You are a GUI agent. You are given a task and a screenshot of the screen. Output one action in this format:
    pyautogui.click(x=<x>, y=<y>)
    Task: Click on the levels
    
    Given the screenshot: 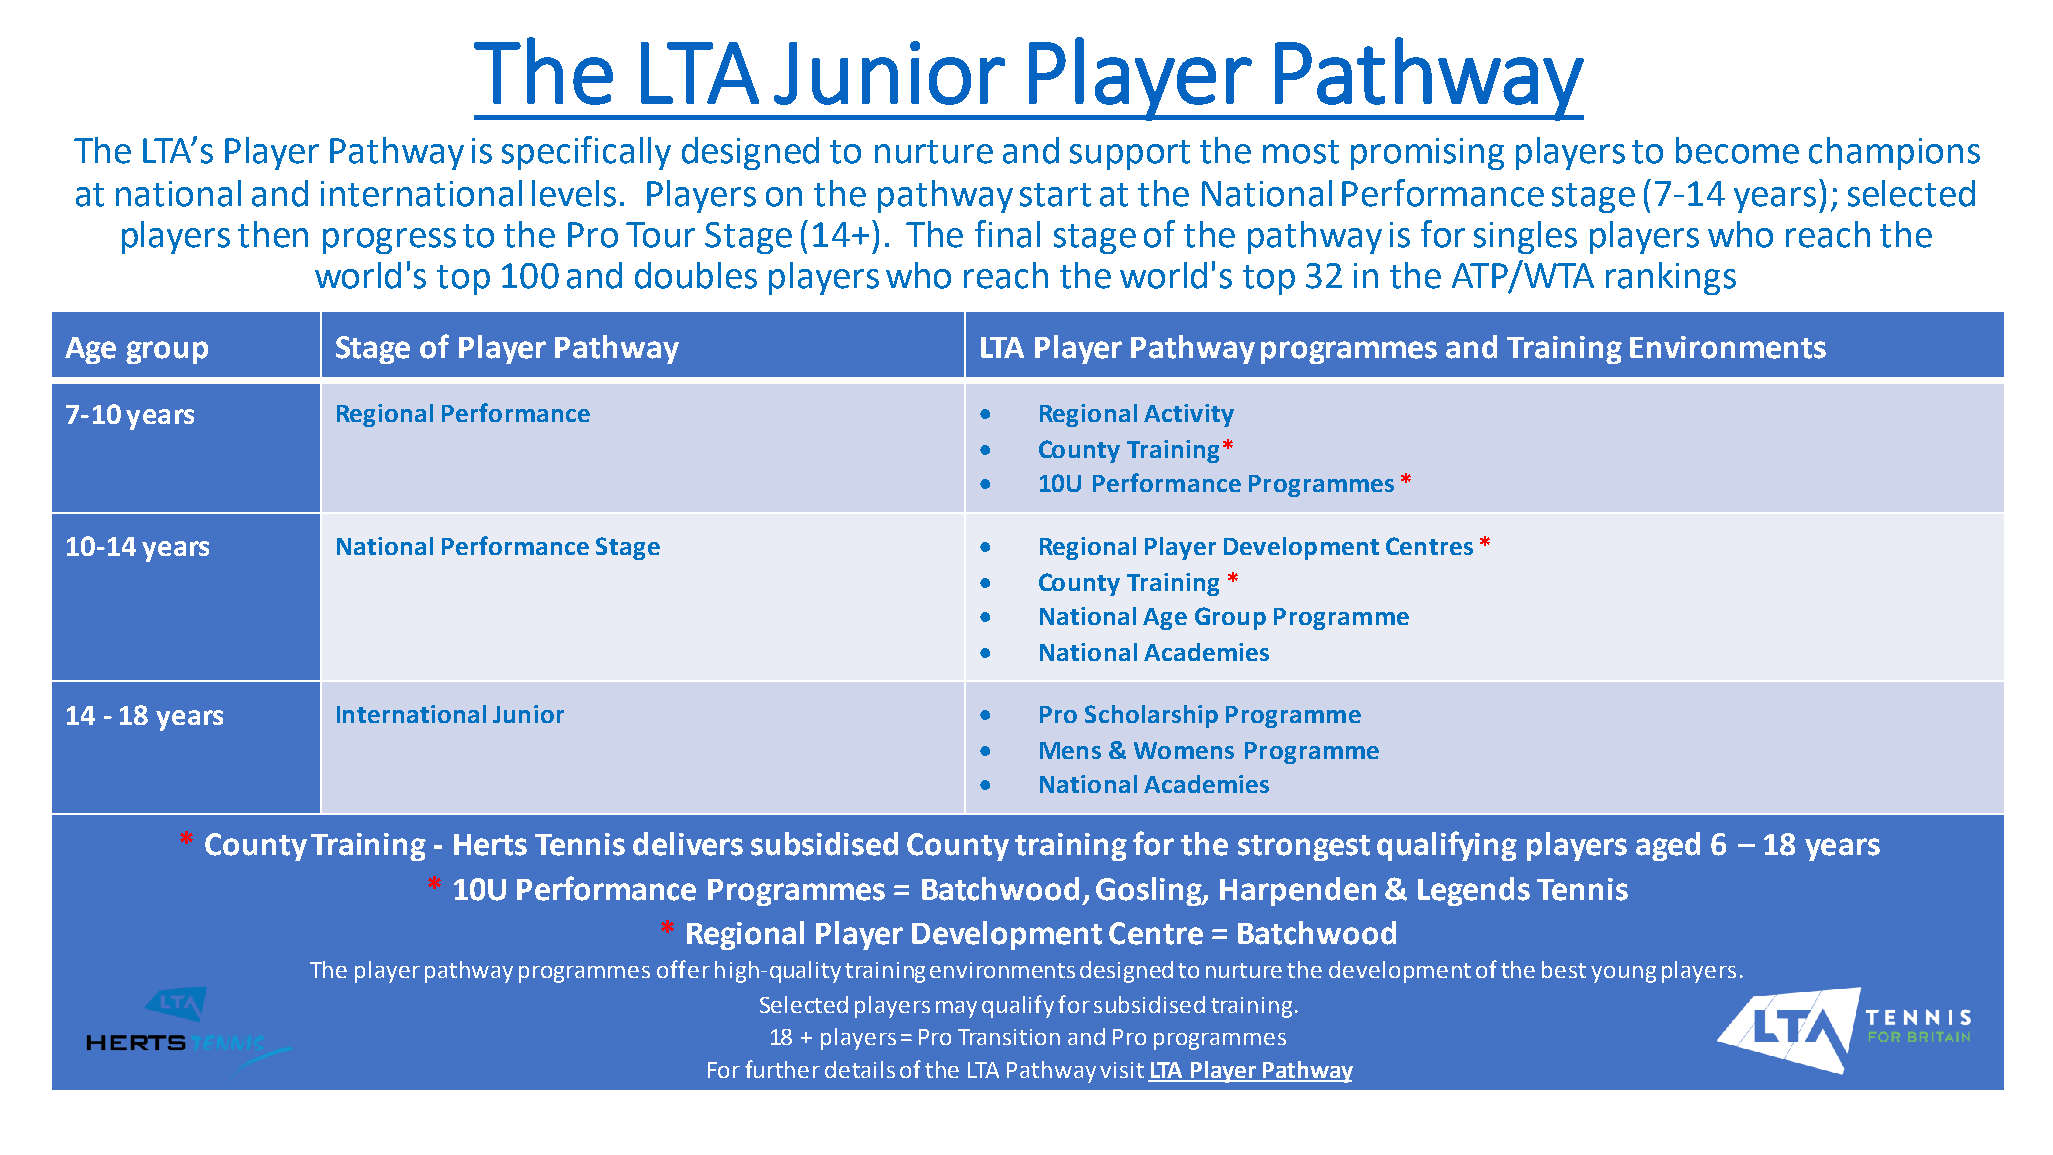 What is the action you would take?
    pyautogui.click(x=574, y=193)
